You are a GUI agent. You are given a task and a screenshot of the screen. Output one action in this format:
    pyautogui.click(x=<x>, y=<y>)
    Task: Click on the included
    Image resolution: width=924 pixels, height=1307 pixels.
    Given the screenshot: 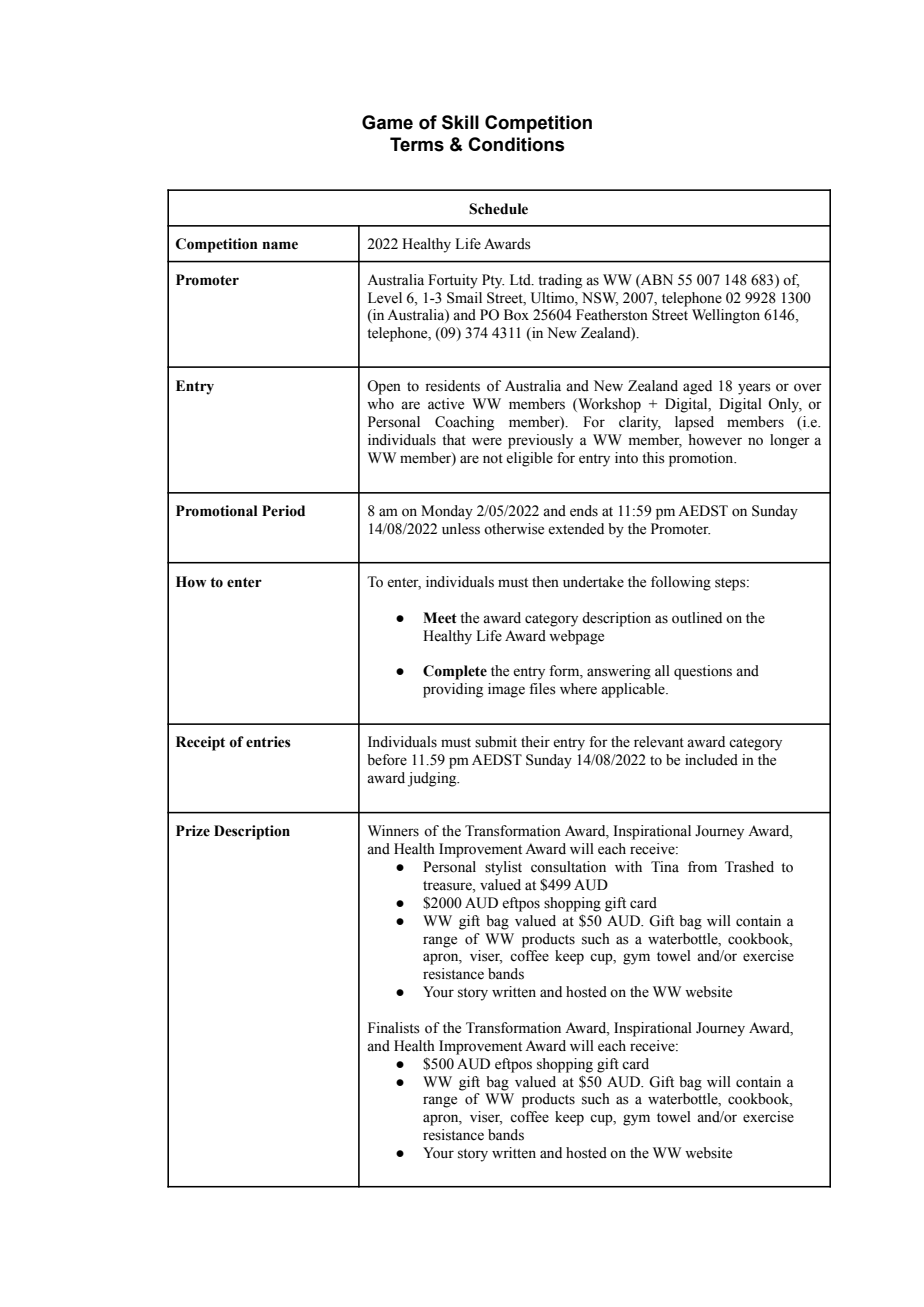 What is the action you would take?
    pyautogui.click(x=711, y=760)
